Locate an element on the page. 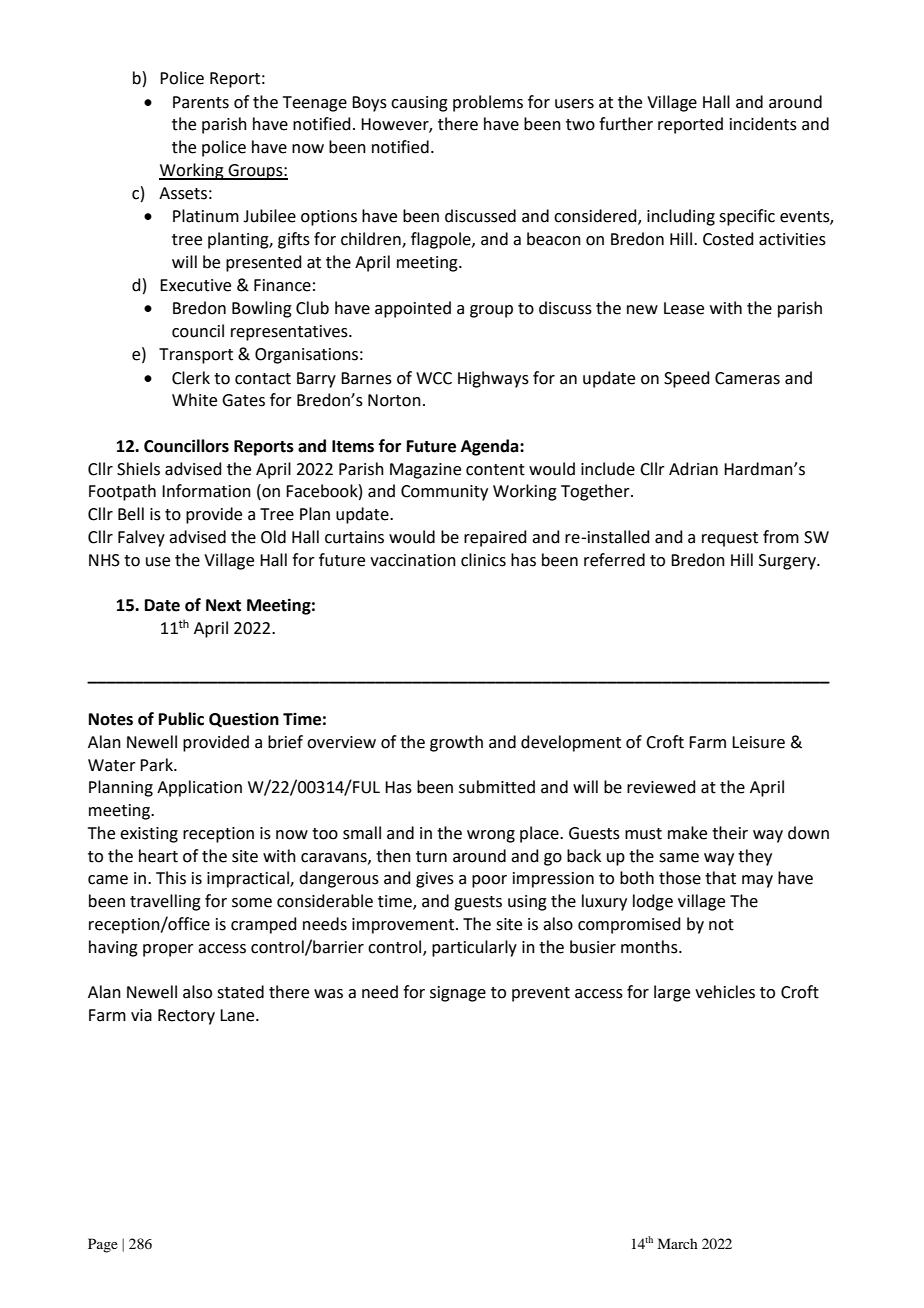 The height and width of the page is (1308, 924). Page is located at coordinates (103, 1245).
